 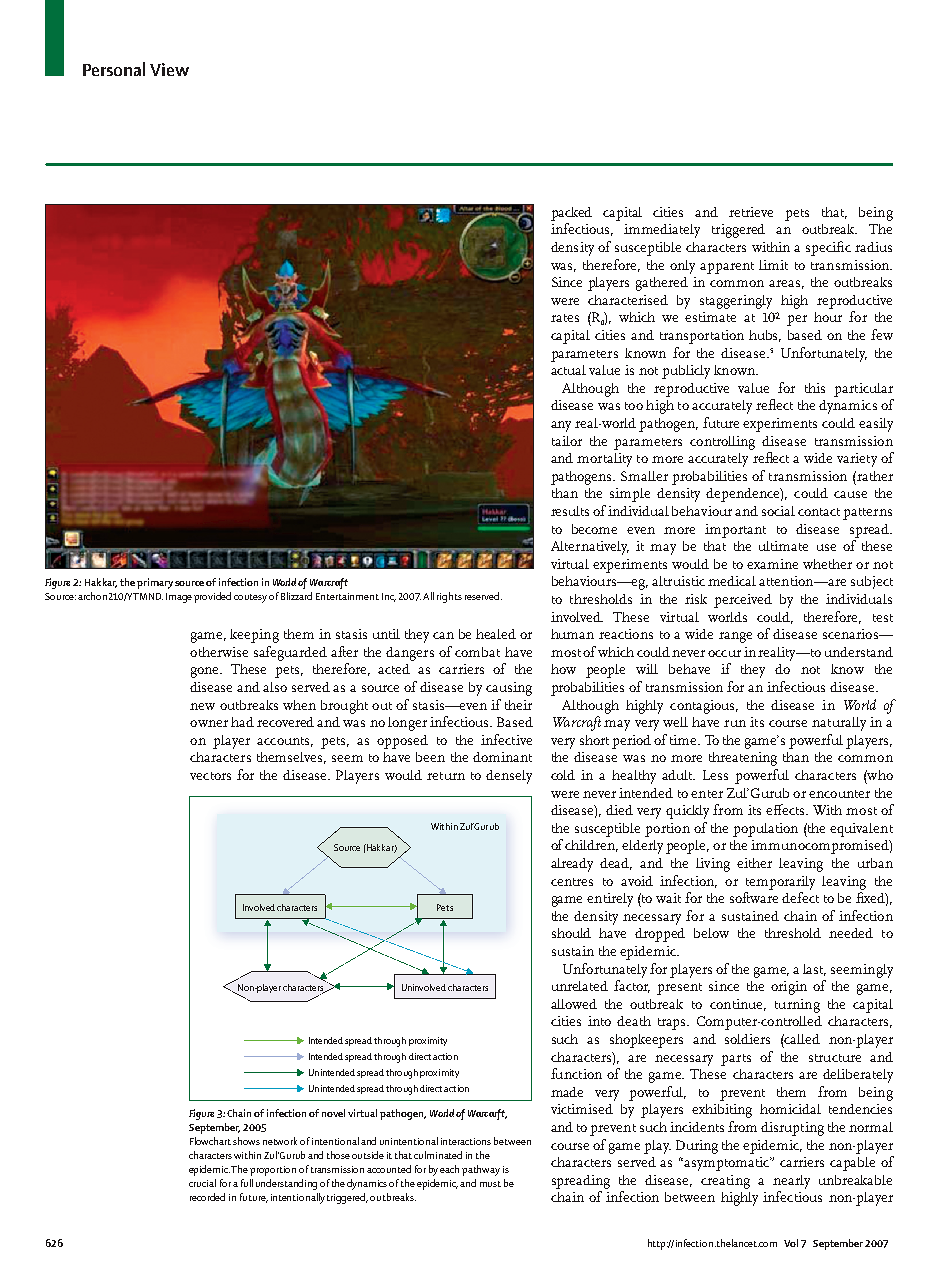 What do you see at coordinates (735, 637) in the document?
I see `range` at bounding box center [735, 637].
